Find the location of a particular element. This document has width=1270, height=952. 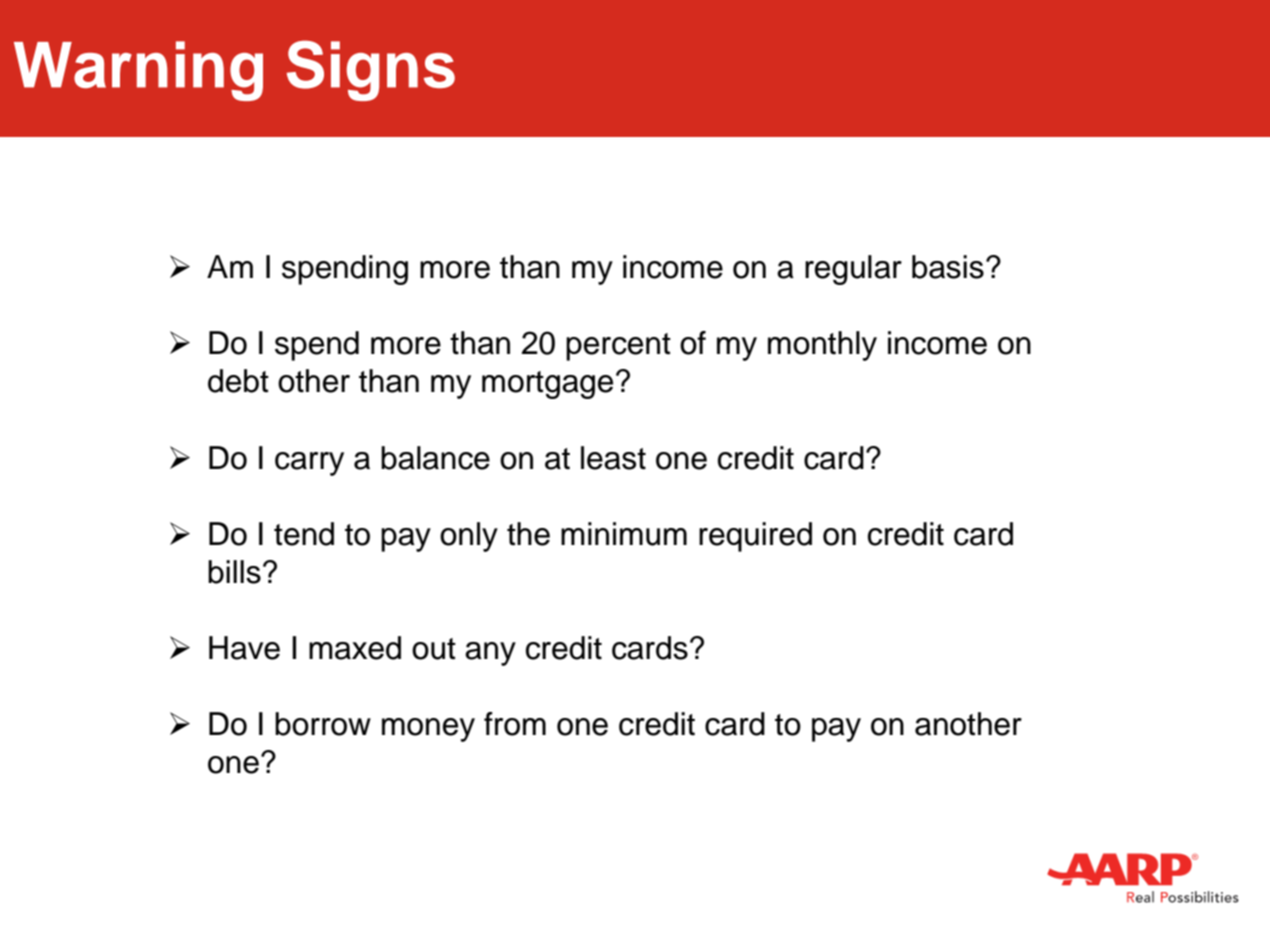

regular is located at coordinates (853, 270).
